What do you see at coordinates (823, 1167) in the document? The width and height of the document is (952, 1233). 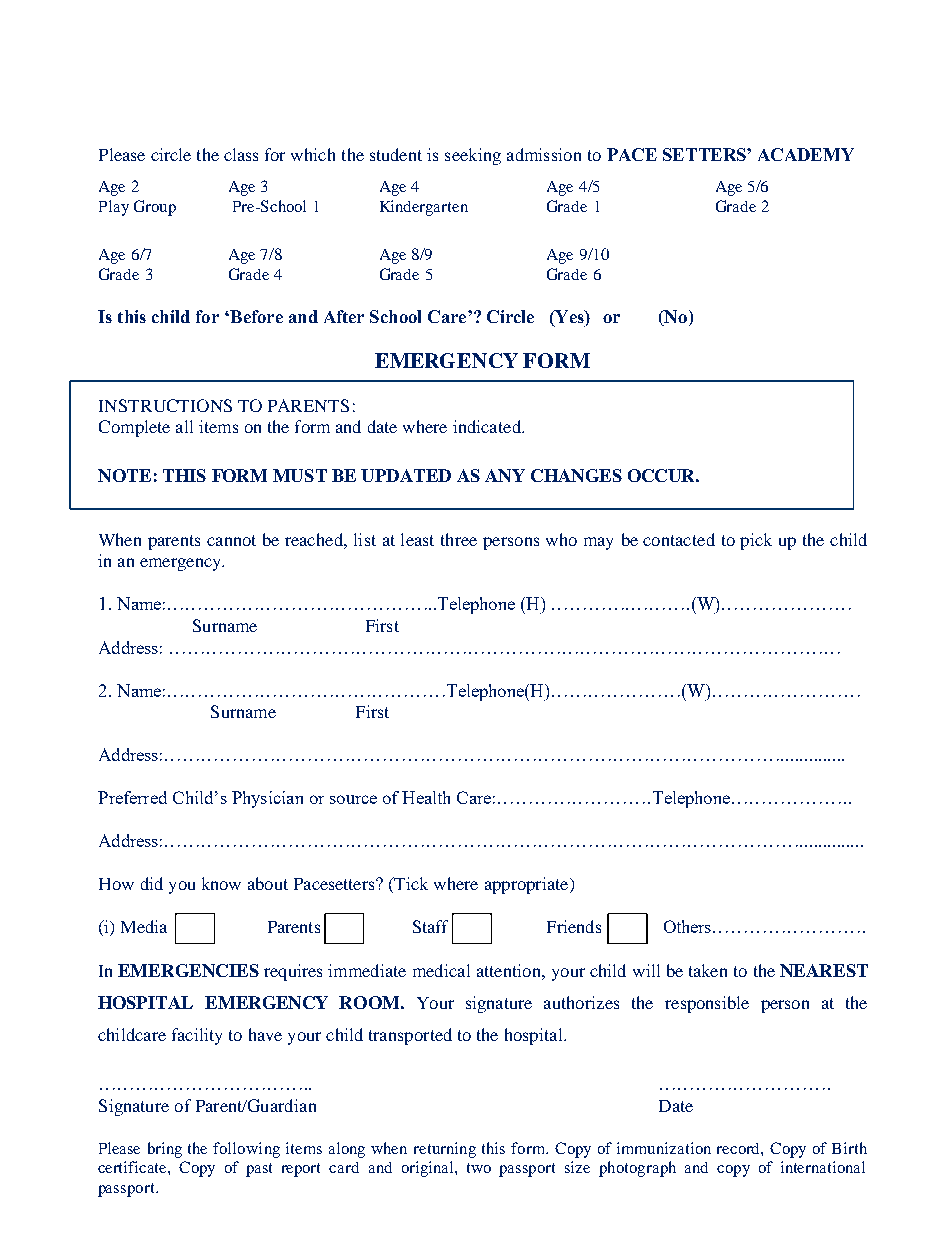 I see `international` at bounding box center [823, 1167].
